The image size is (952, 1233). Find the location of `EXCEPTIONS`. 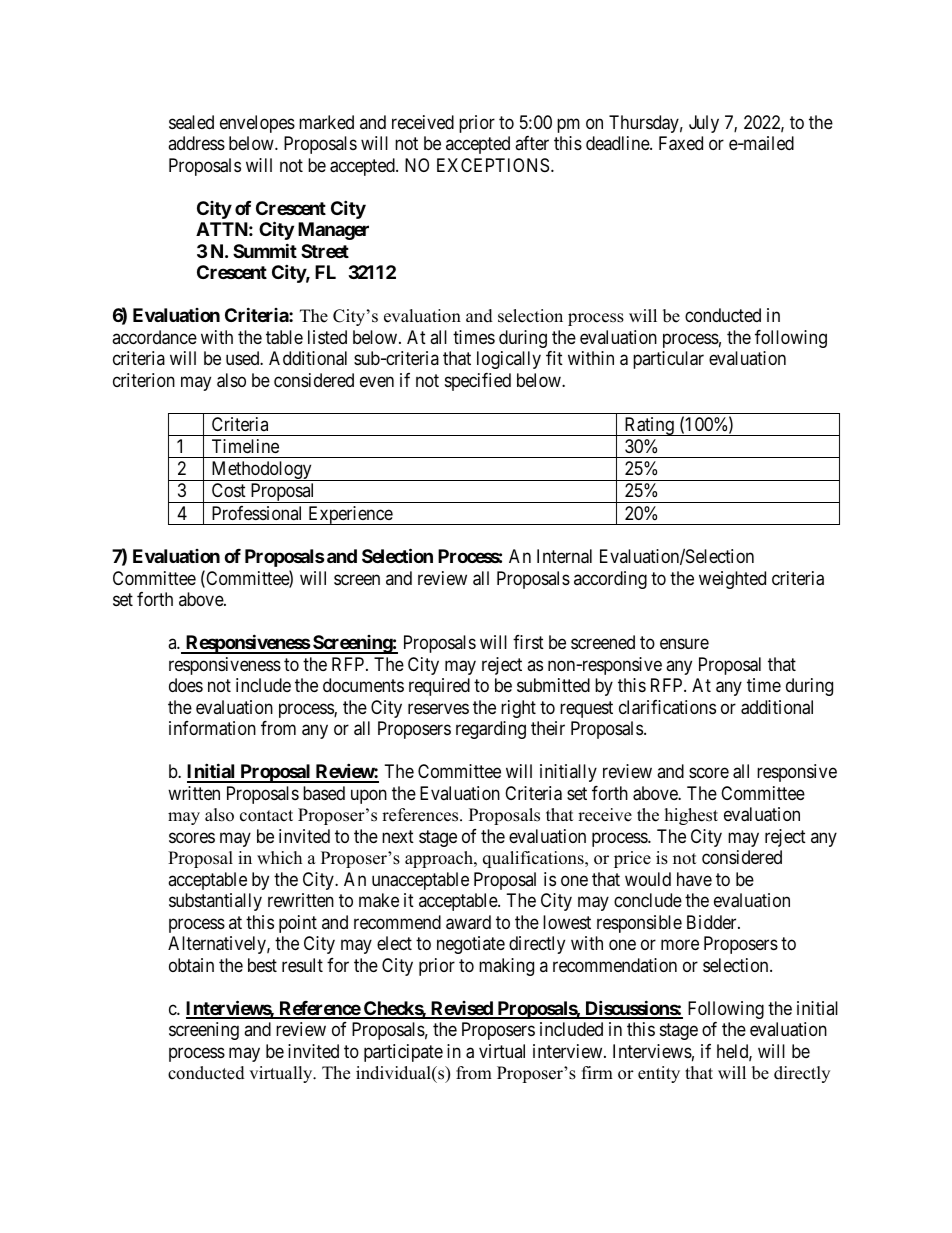

EXCEPTIONS is located at coordinates (493, 165).
